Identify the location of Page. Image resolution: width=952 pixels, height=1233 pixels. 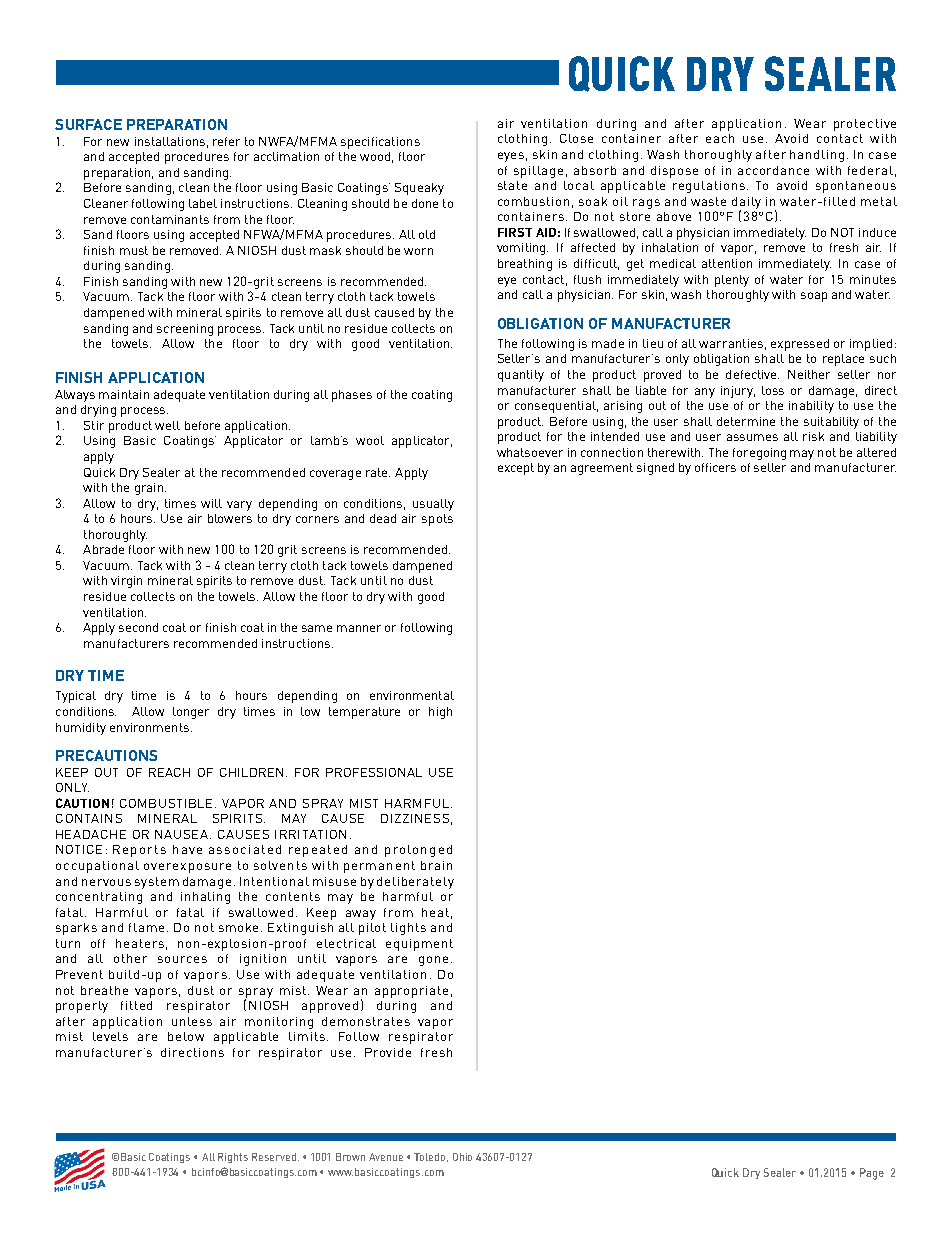
(872, 1174).
